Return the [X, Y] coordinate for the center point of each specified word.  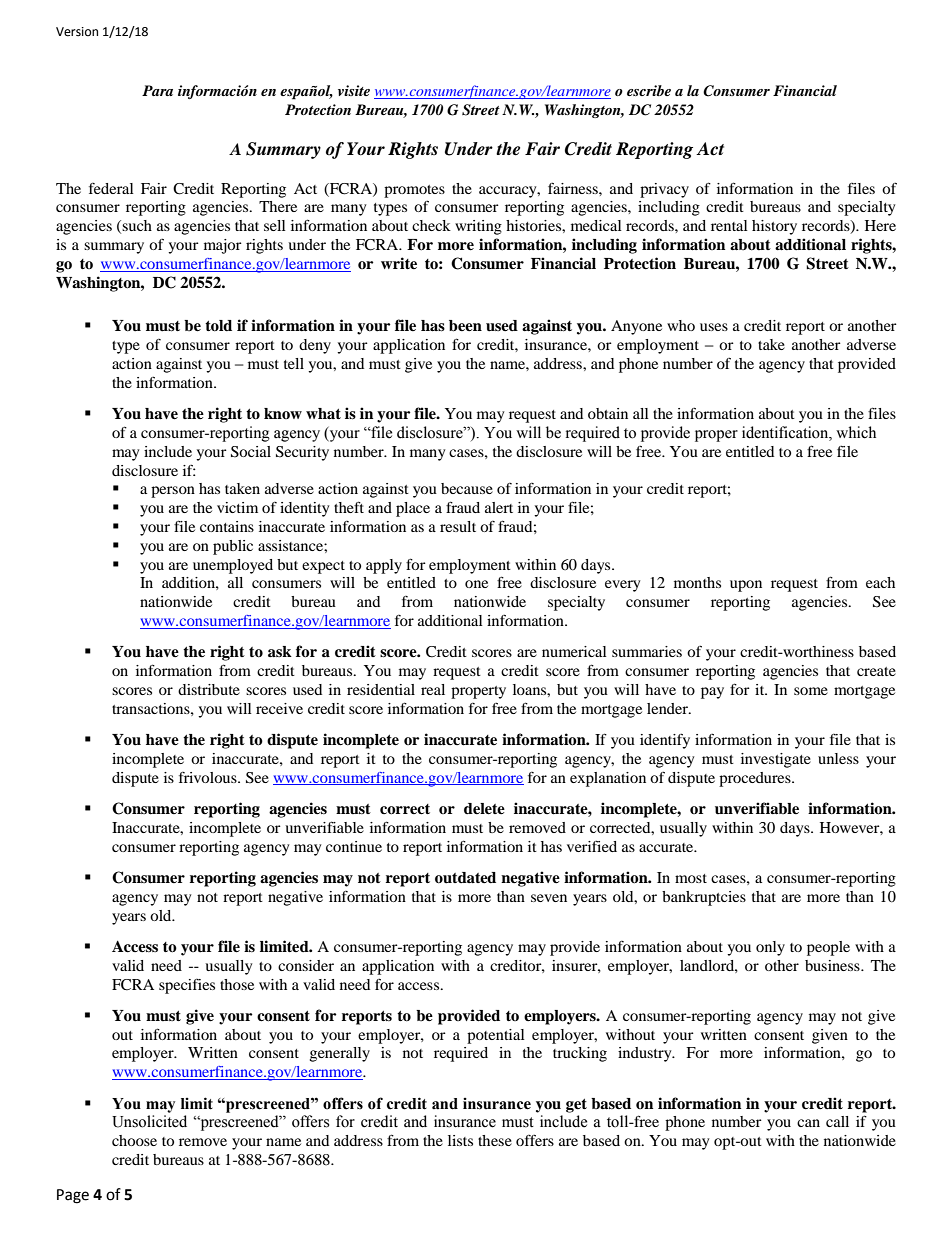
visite [354, 90]
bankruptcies [704, 898]
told [218, 326]
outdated [465, 878]
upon [746, 586]
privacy [664, 190]
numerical [574, 651]
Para [157, 90]
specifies [187, 986]
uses [714, 327]
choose [134, 1140]
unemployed [233, 566]
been [465, 326]
